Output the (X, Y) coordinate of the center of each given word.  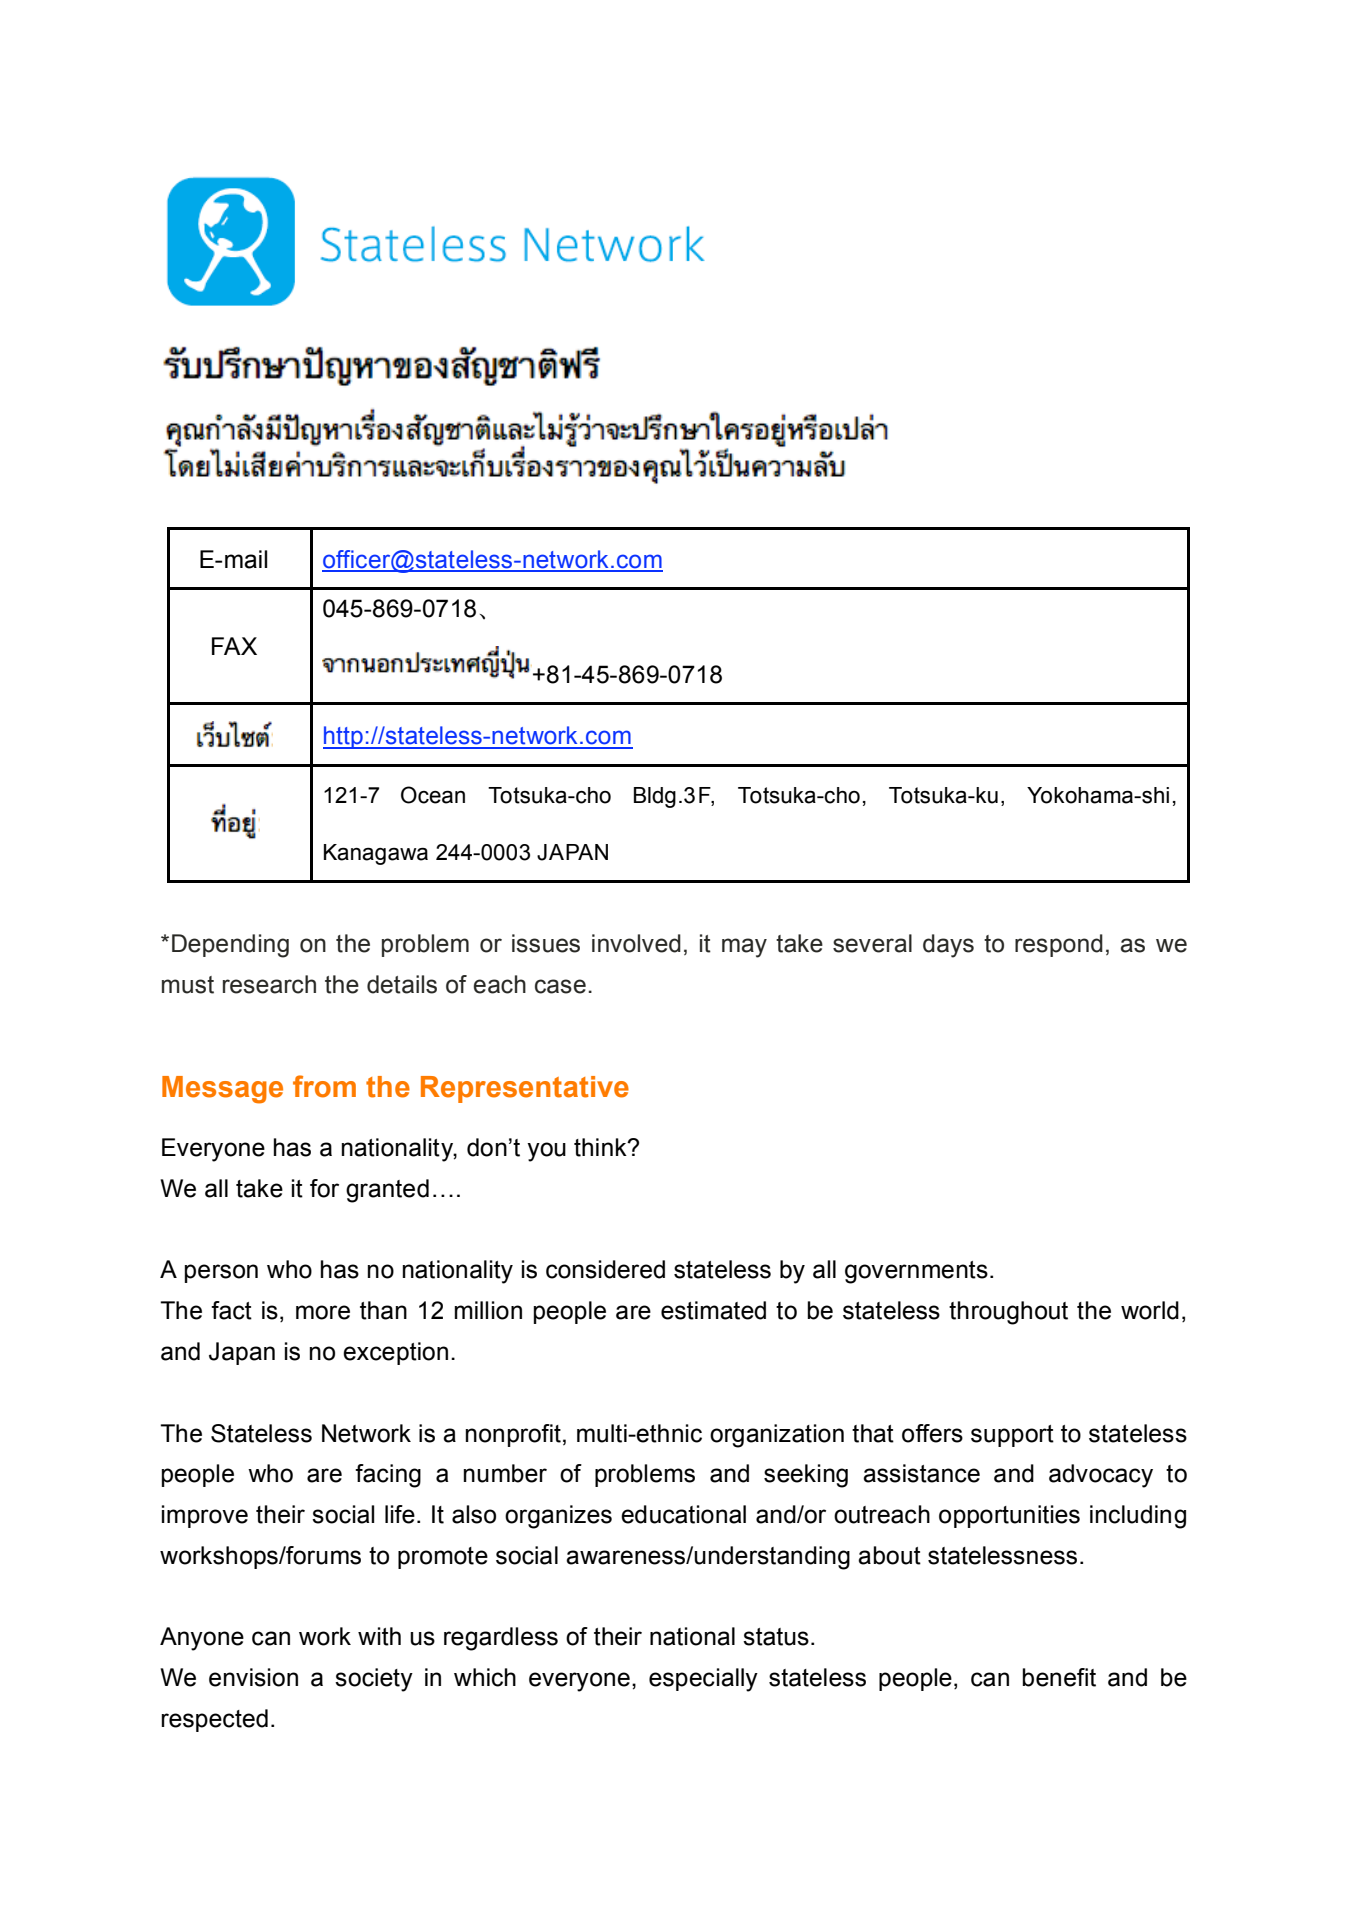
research (269, 984)
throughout (1008, 1313)
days (948, 946)
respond (1059, 945)
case (560, 986)
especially (703, 1680)
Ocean (433, 795)
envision (253, 1677)
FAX (234, 646)
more (323, 1312)
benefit (1059, 1677)
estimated (713, 1310)
